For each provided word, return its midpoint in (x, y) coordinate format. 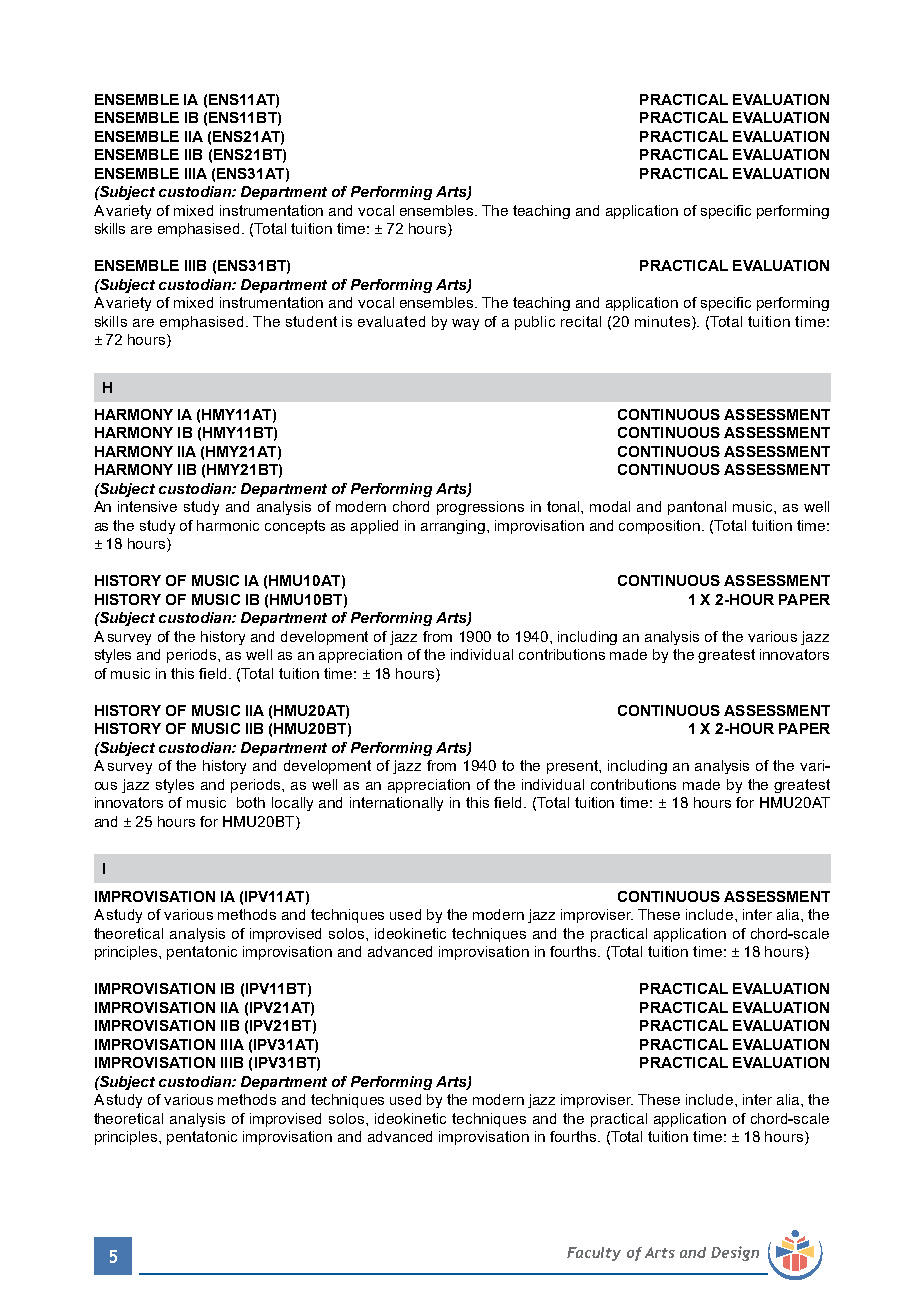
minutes (664, 321)
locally (292, 804)
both (251, 802)
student (311, 321)
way (465, 324)
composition (661, 527)
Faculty (594, 1254)
